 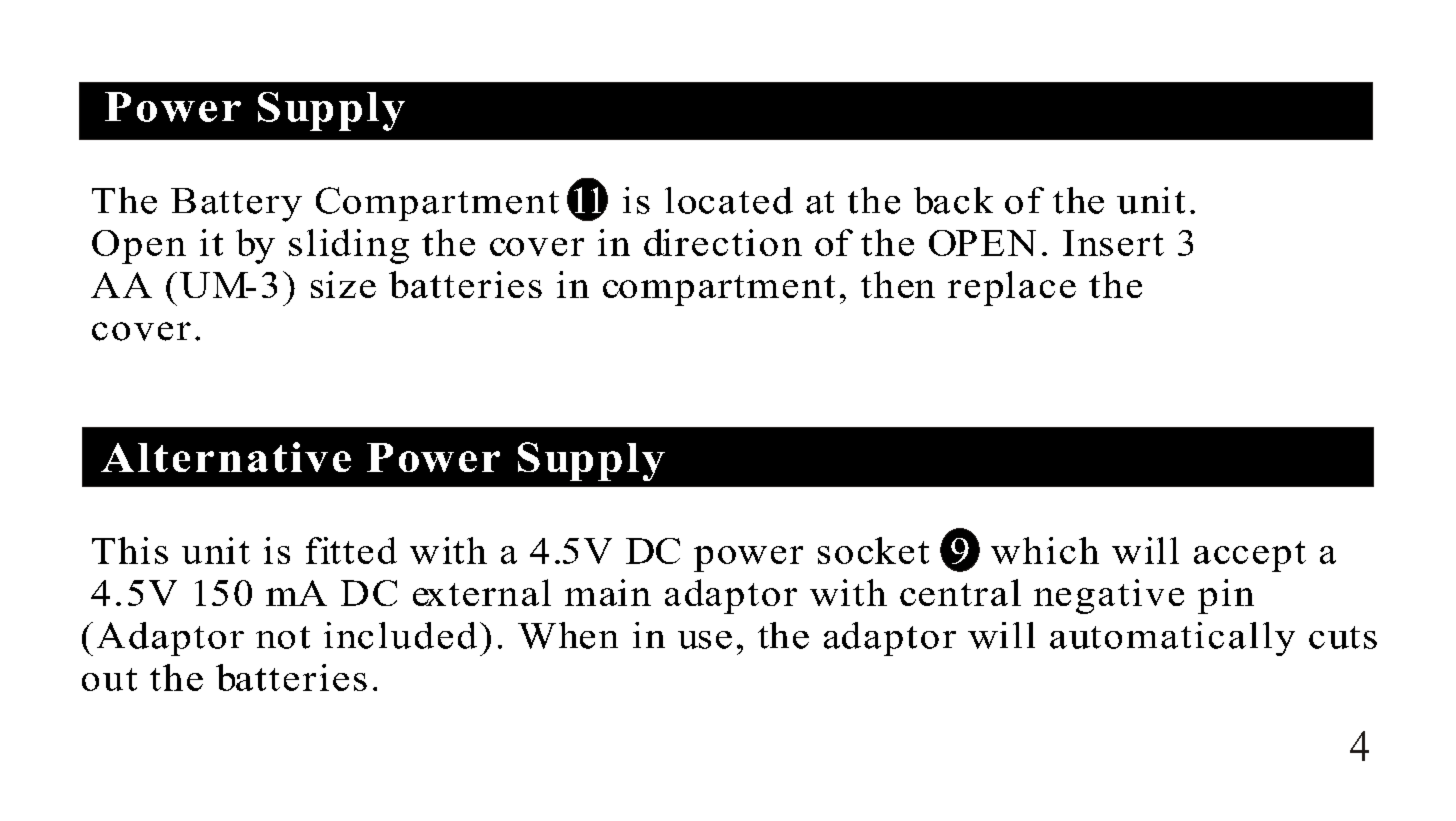 What do you see at coordinates (898, 284) in the page?
I see `then` at bounding box center [898, 284].
